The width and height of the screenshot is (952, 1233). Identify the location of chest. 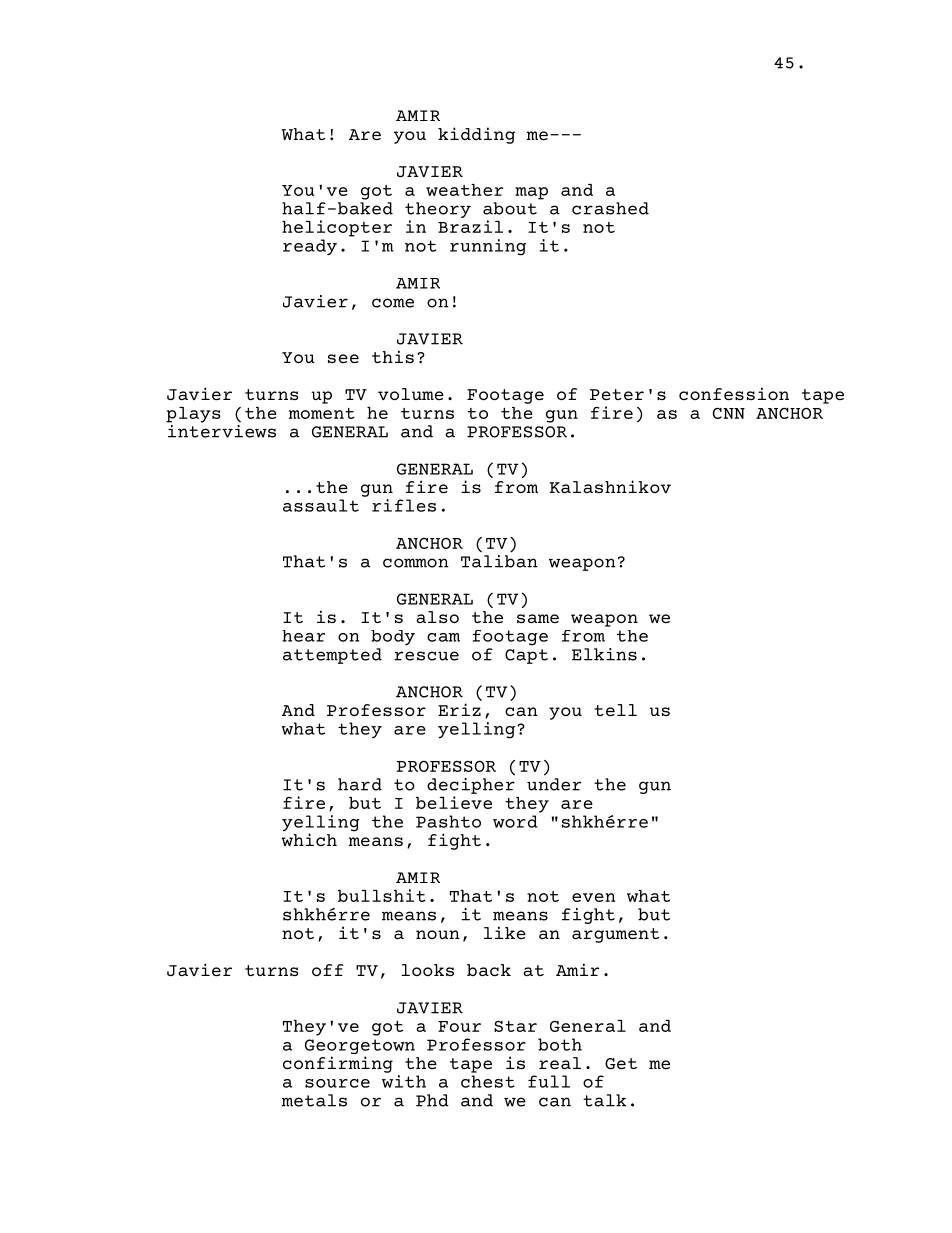
(488, 1081).
